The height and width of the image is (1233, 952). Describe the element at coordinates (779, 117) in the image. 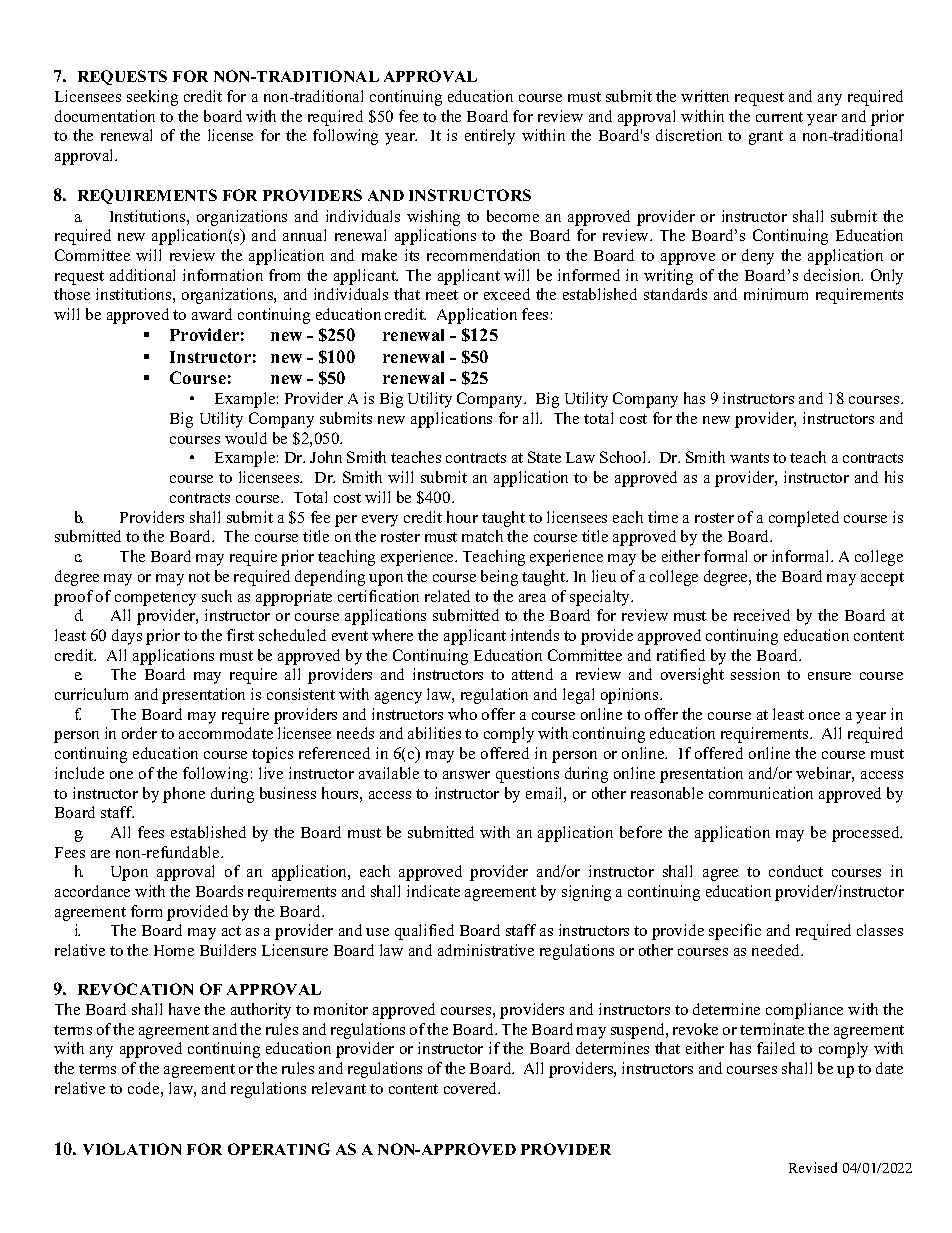

I see `current` at that location.
